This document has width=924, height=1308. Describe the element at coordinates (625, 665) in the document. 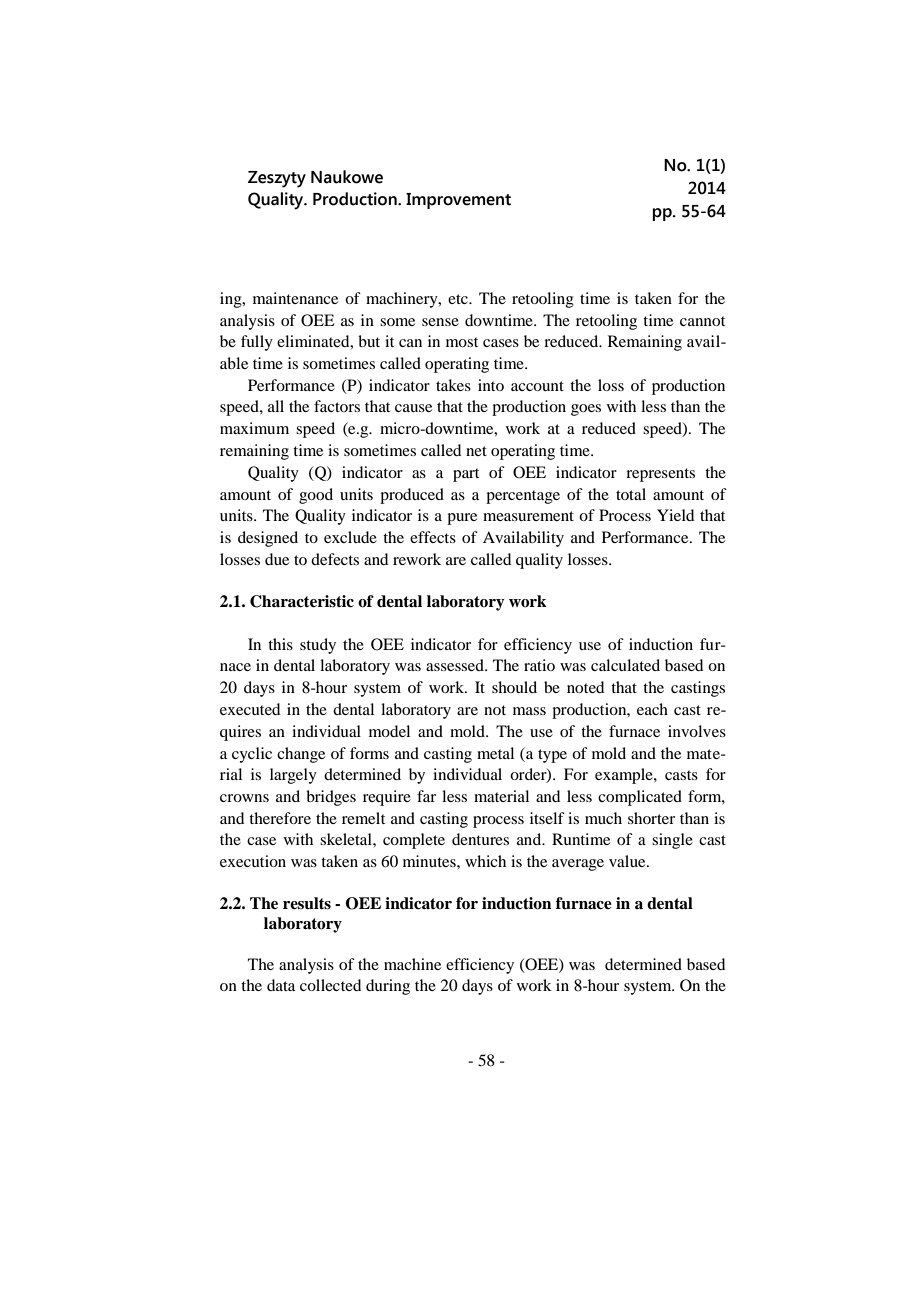

I see `calculated` at that location.
